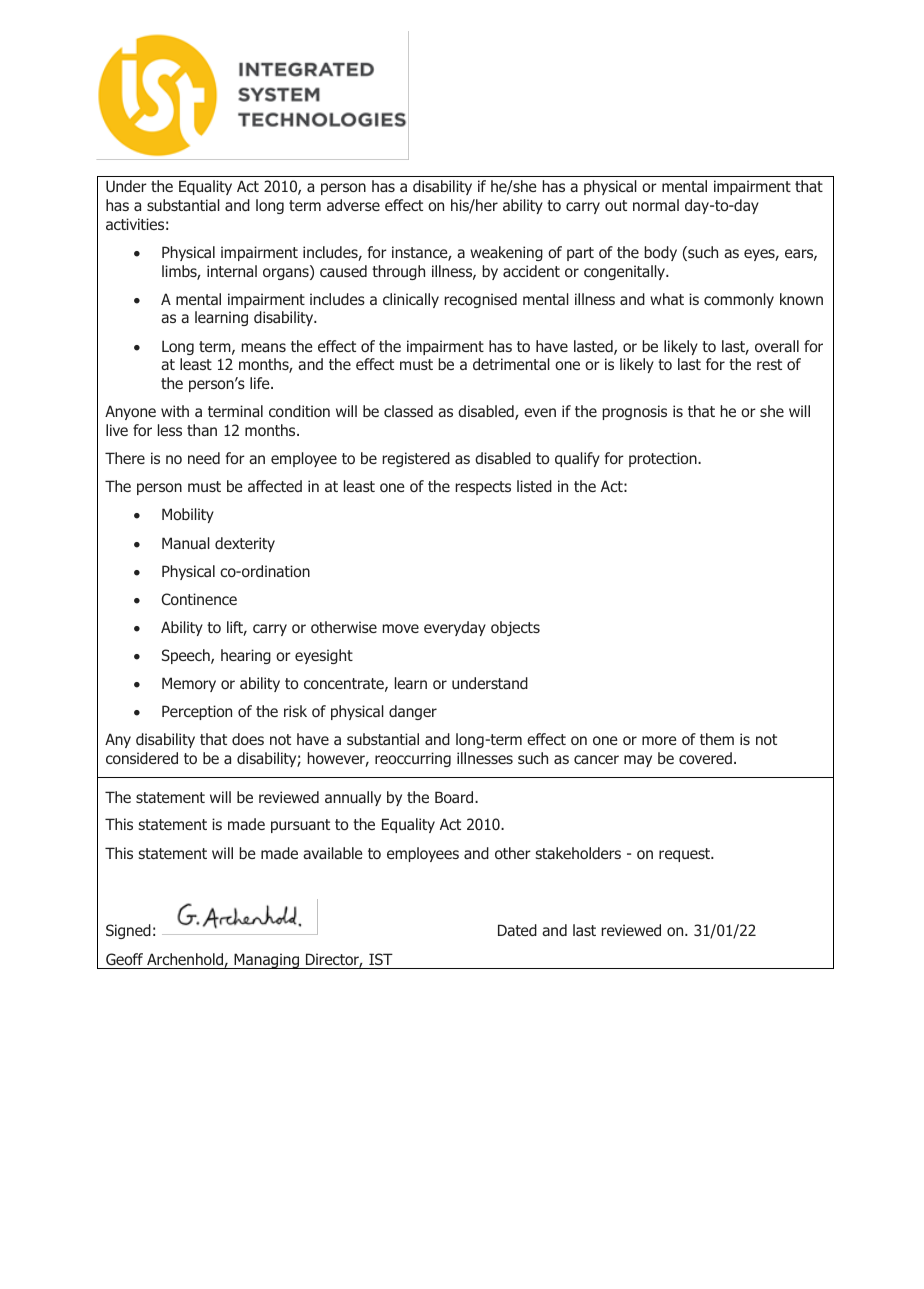 This document has height=1289, width=924. I want to click on them, so click(717, 739).
